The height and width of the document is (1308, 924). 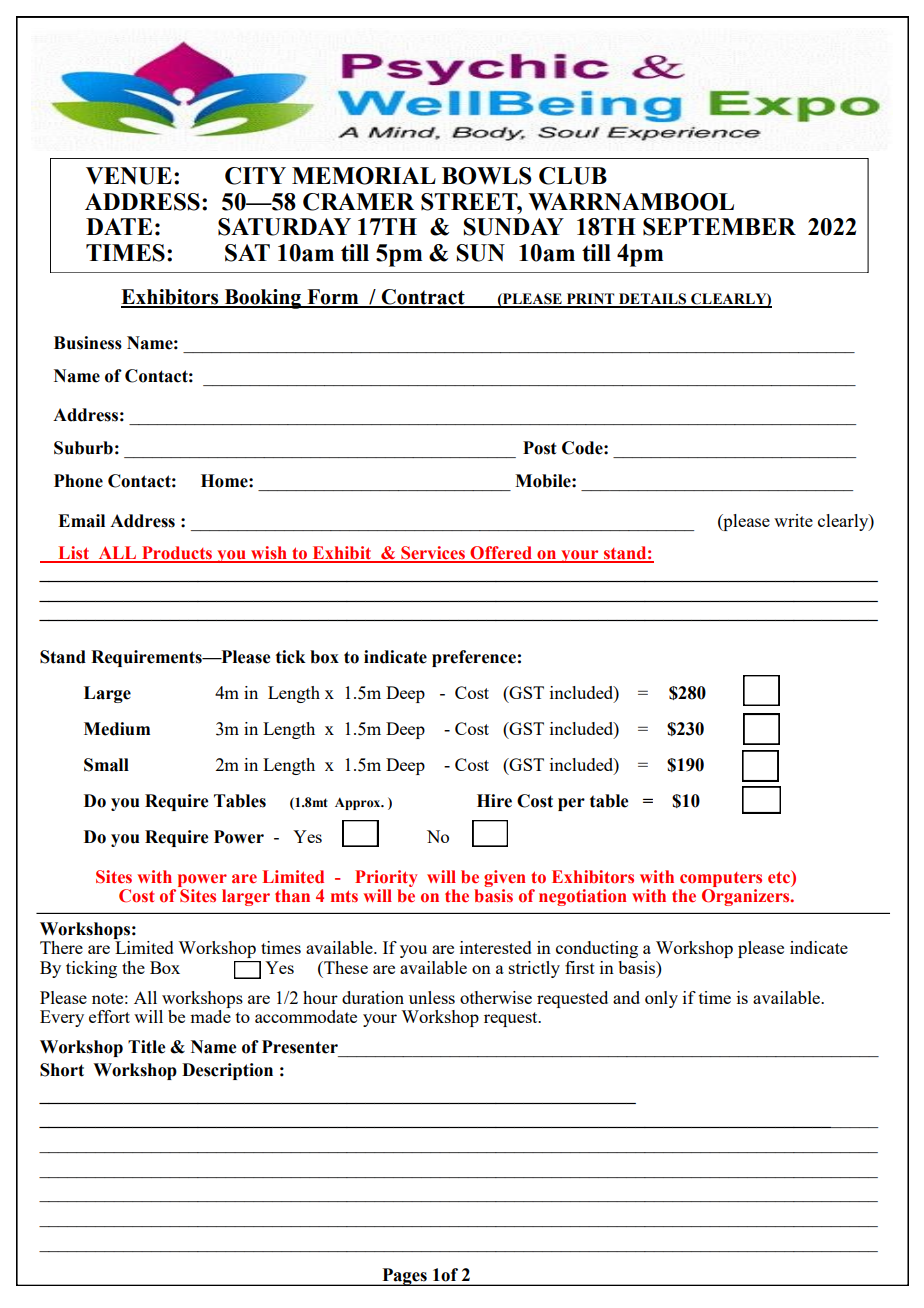 I want to click on per, so click(x=571, y=804).
